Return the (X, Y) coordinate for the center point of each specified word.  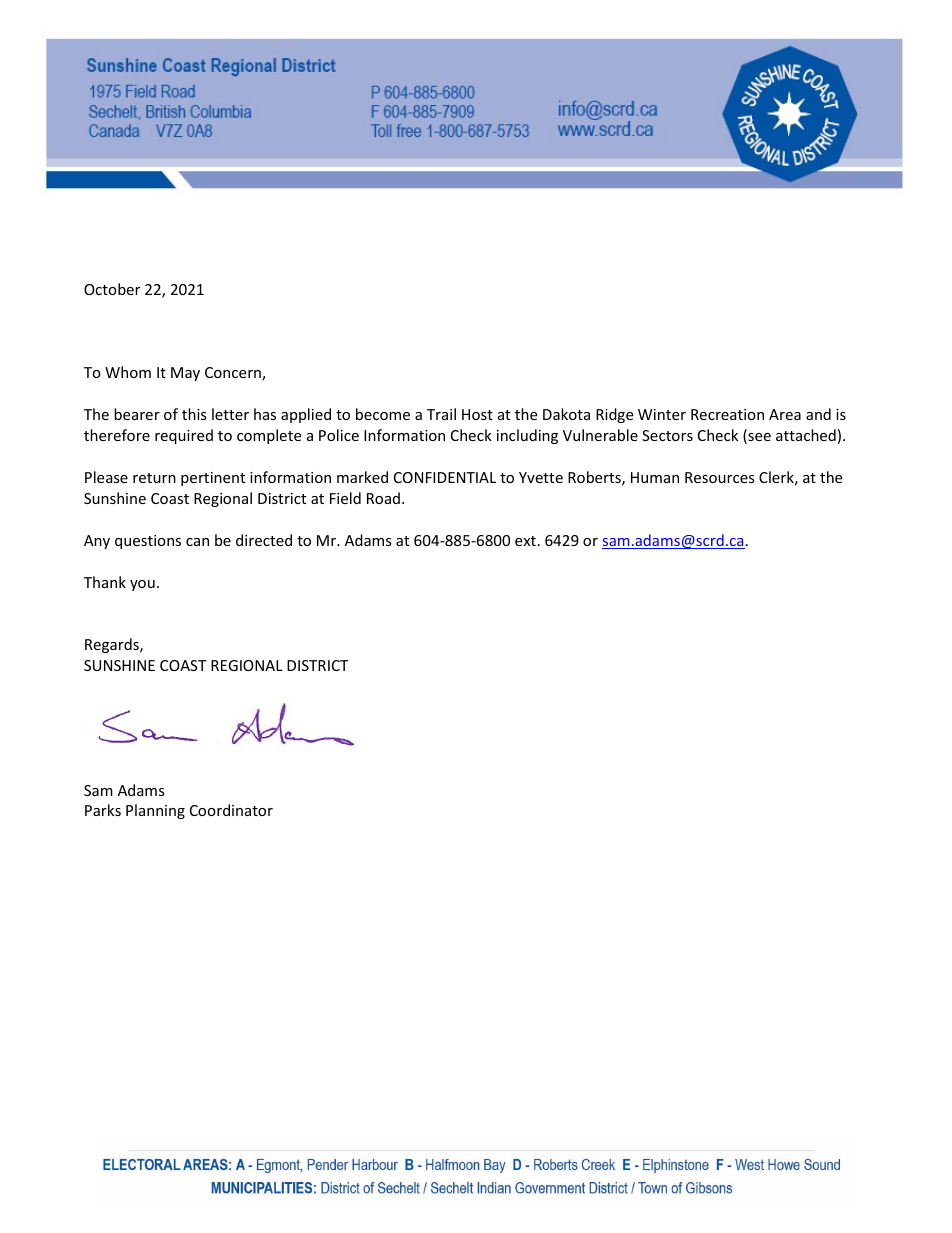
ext (525, 541)
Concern (234, 374)
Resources (720, 477)
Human (655, 477)
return (154, 478)
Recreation (727, 414)
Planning (155, 811)
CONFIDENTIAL (445, 477)
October (112, 289)
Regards (113, 645)
